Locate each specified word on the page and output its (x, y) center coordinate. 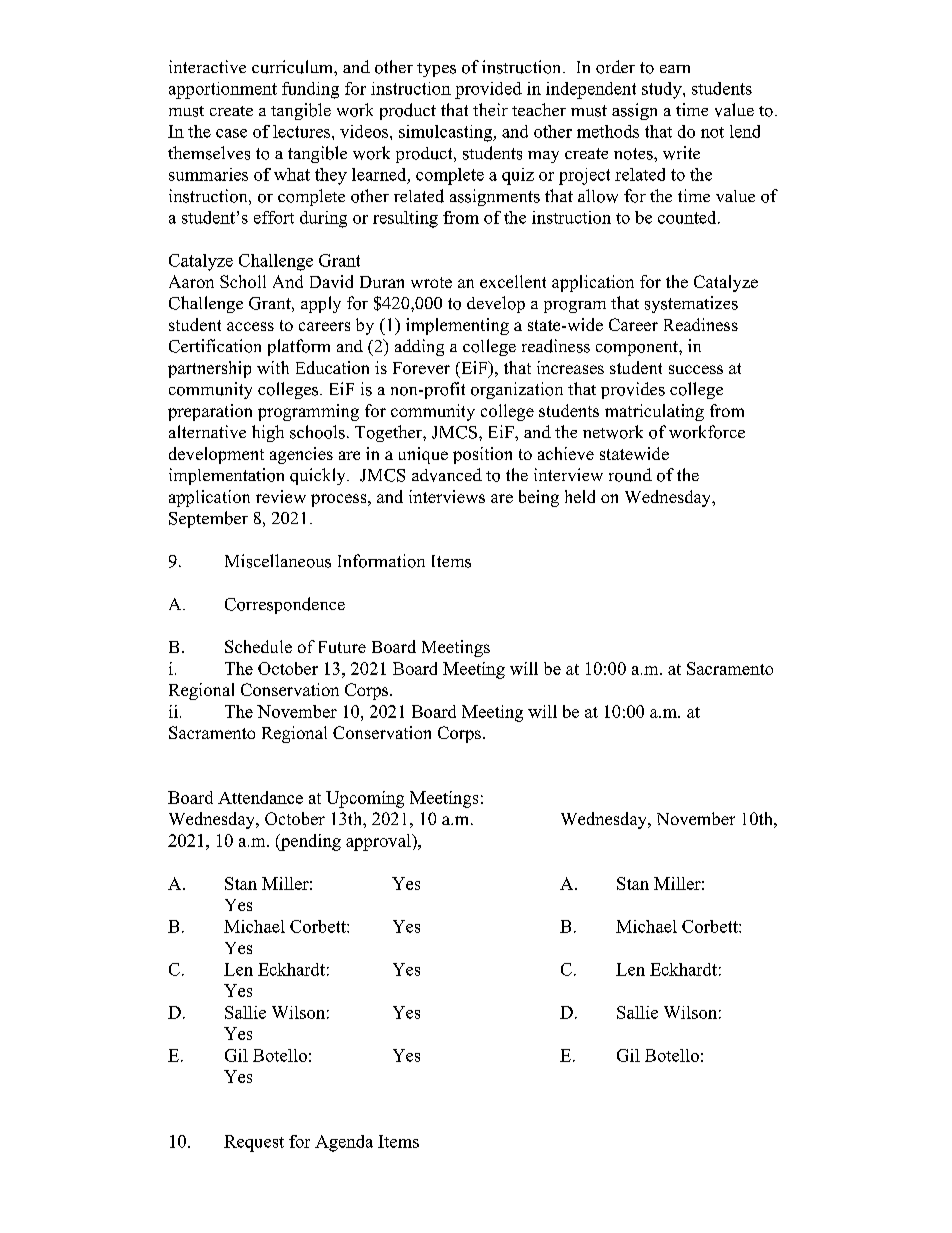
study (663, 90)
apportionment (223, 90)
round (630, 475)
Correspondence (285, 605)
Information (381, 561)
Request (254, 1143)
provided (488, 90)
